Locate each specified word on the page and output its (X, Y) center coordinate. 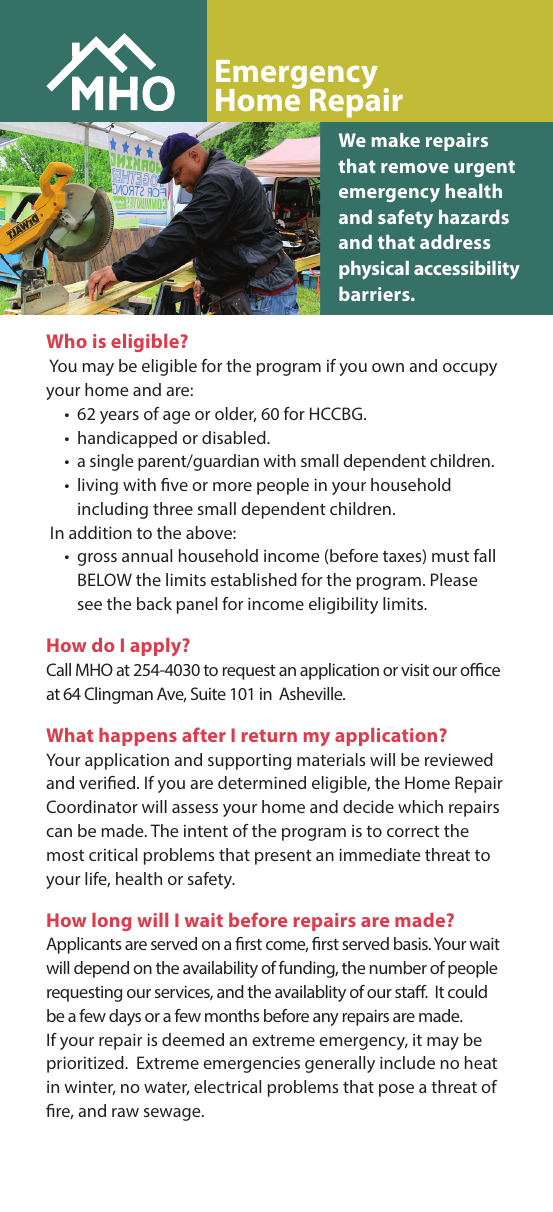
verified (108, 782)
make (395, 140)
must (450, 556)
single (111, 462)
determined (262, 782)
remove (415, 168)
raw (125, 1112)
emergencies (251, 1065)
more (232, 486)
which (420, 806)
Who (66, 341)
